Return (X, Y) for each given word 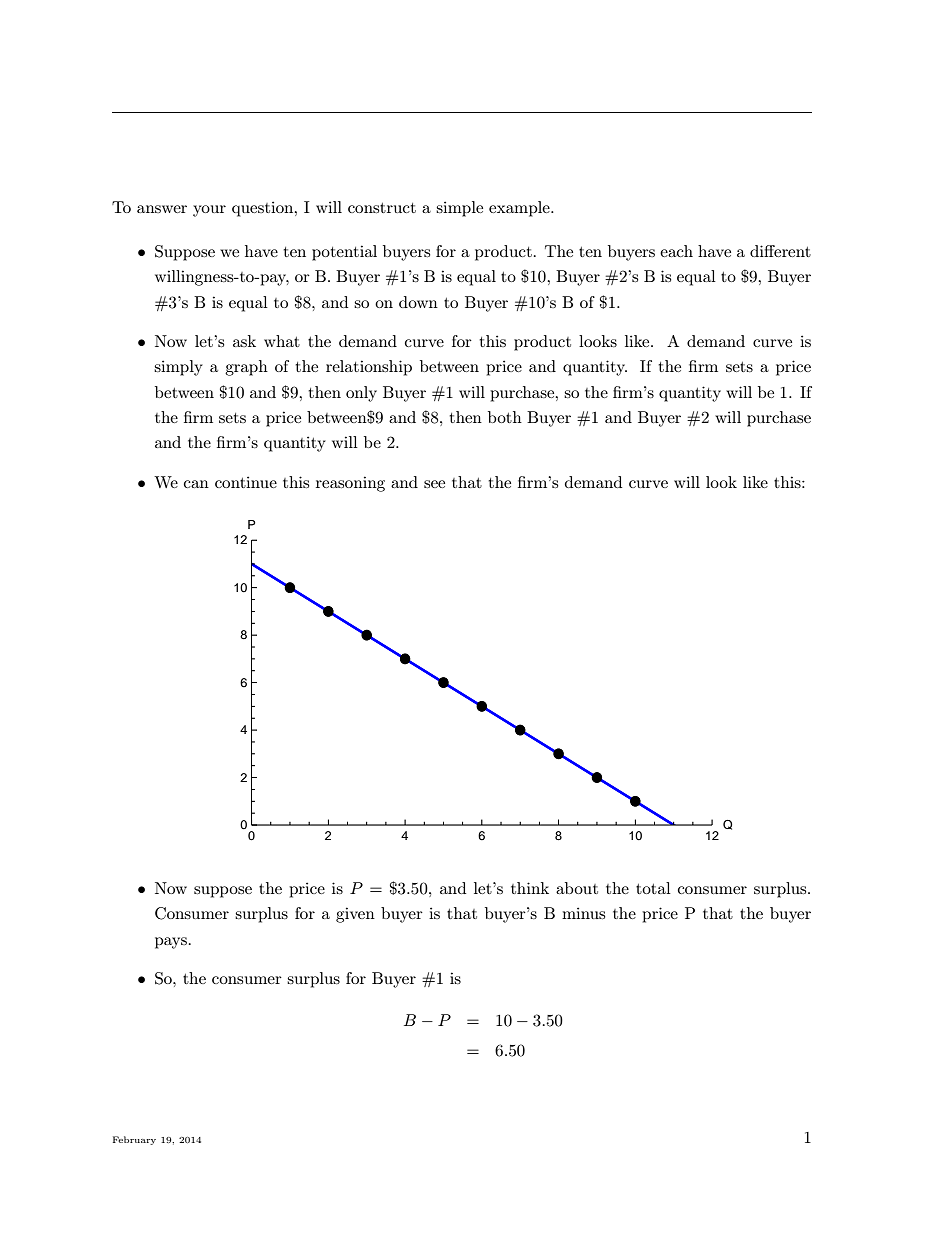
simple (459, 209)
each (676, 251)
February (134, 1140)
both (505, 417)
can (196, 484)
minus (583, 913)
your (209, 211)
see (434, 484)
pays (171, 943)
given (355, 915)
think (530, 888)
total (653, 888)
